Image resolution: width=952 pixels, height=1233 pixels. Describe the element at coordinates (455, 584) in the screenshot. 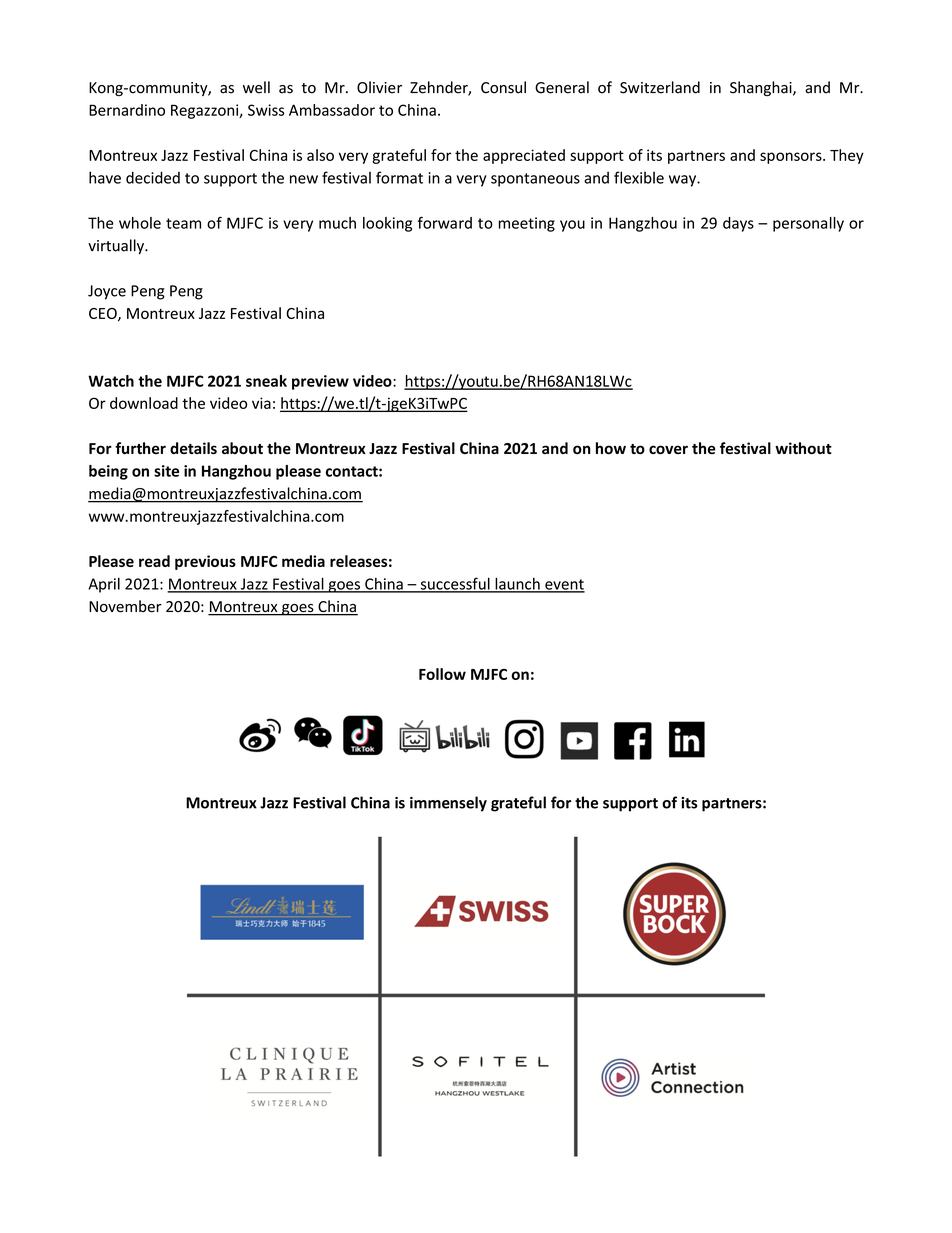

I see `successful` at that location.
